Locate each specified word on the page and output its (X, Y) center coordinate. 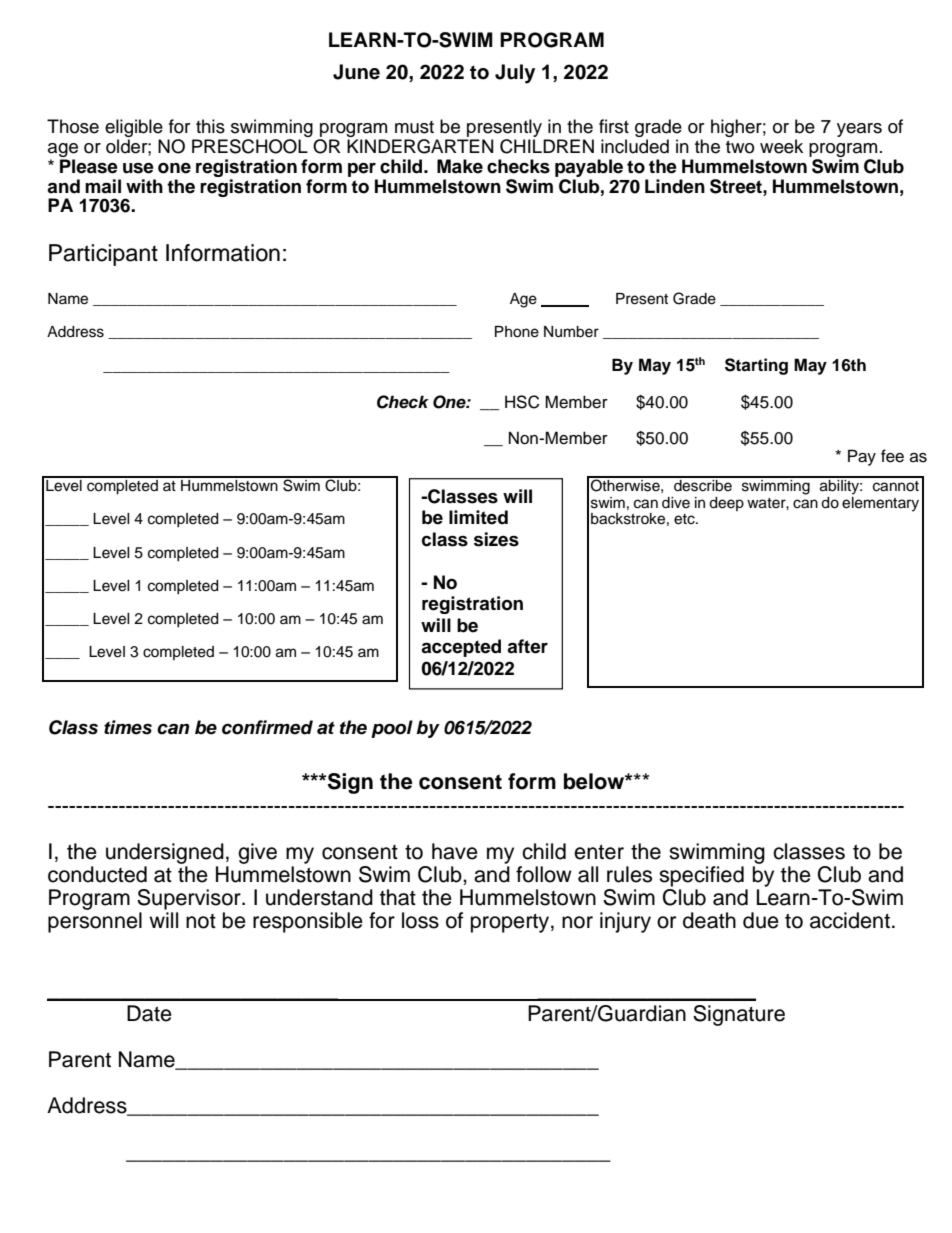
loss (420, 920)
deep (726, 504)
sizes (496, 539)
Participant (103, 255)
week (781, 146)
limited (478, 517)
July (515, 74)
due (761, 920)
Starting (756, 366)
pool (392, 729)
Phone (517, 332)
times (128, 727)
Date (149, 1013)
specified (701, 876)
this (210, 126)
